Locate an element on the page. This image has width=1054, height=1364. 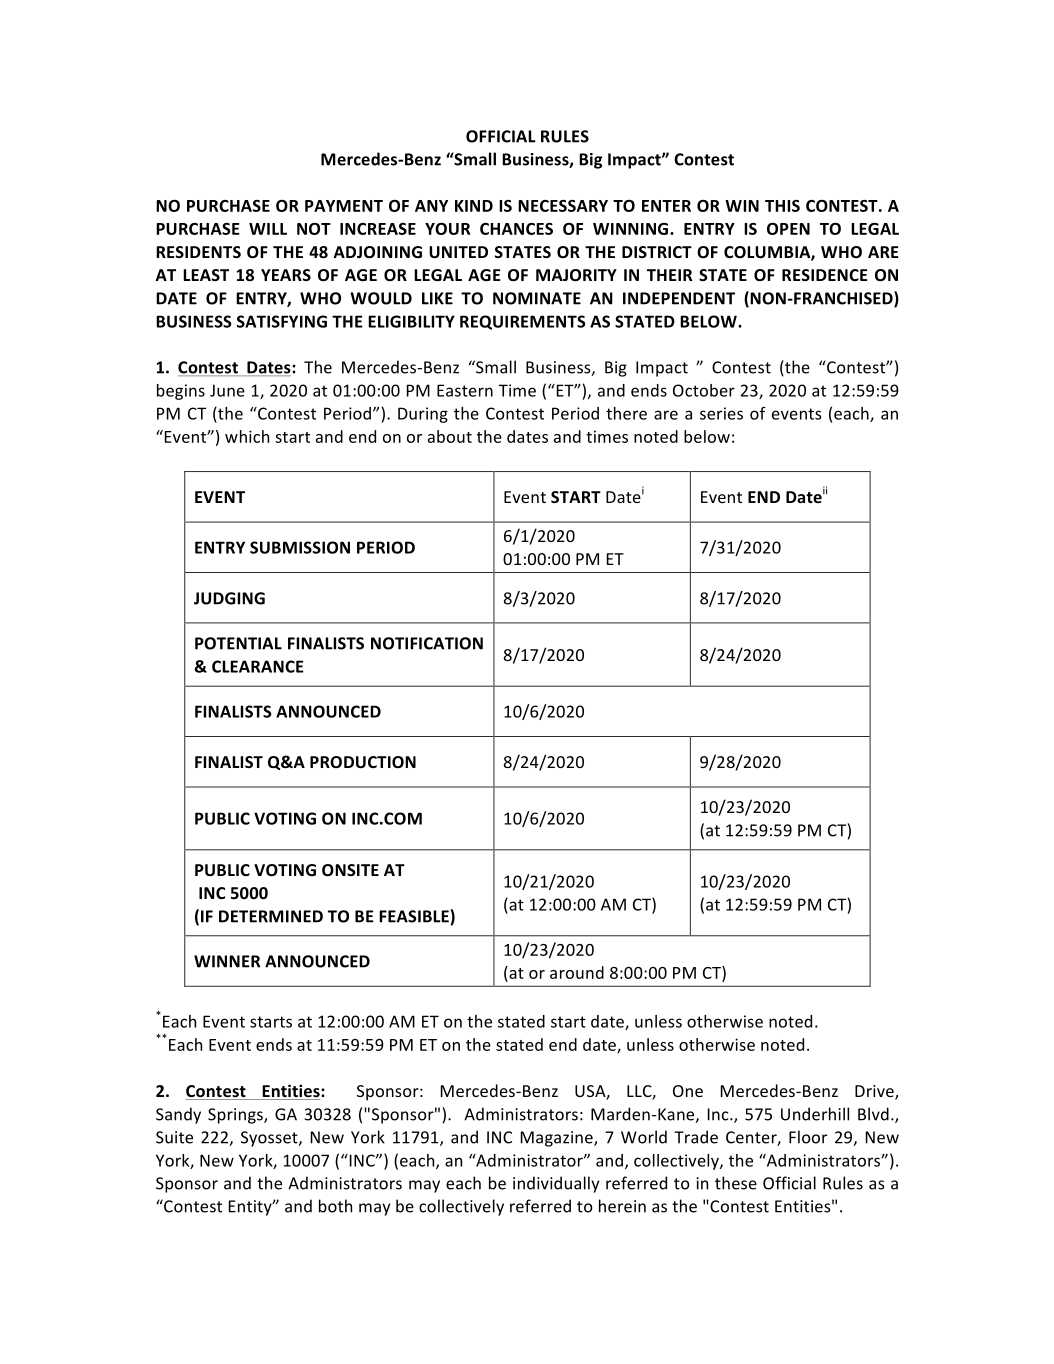
DETERMINED is located at coordinates (271, 916).
